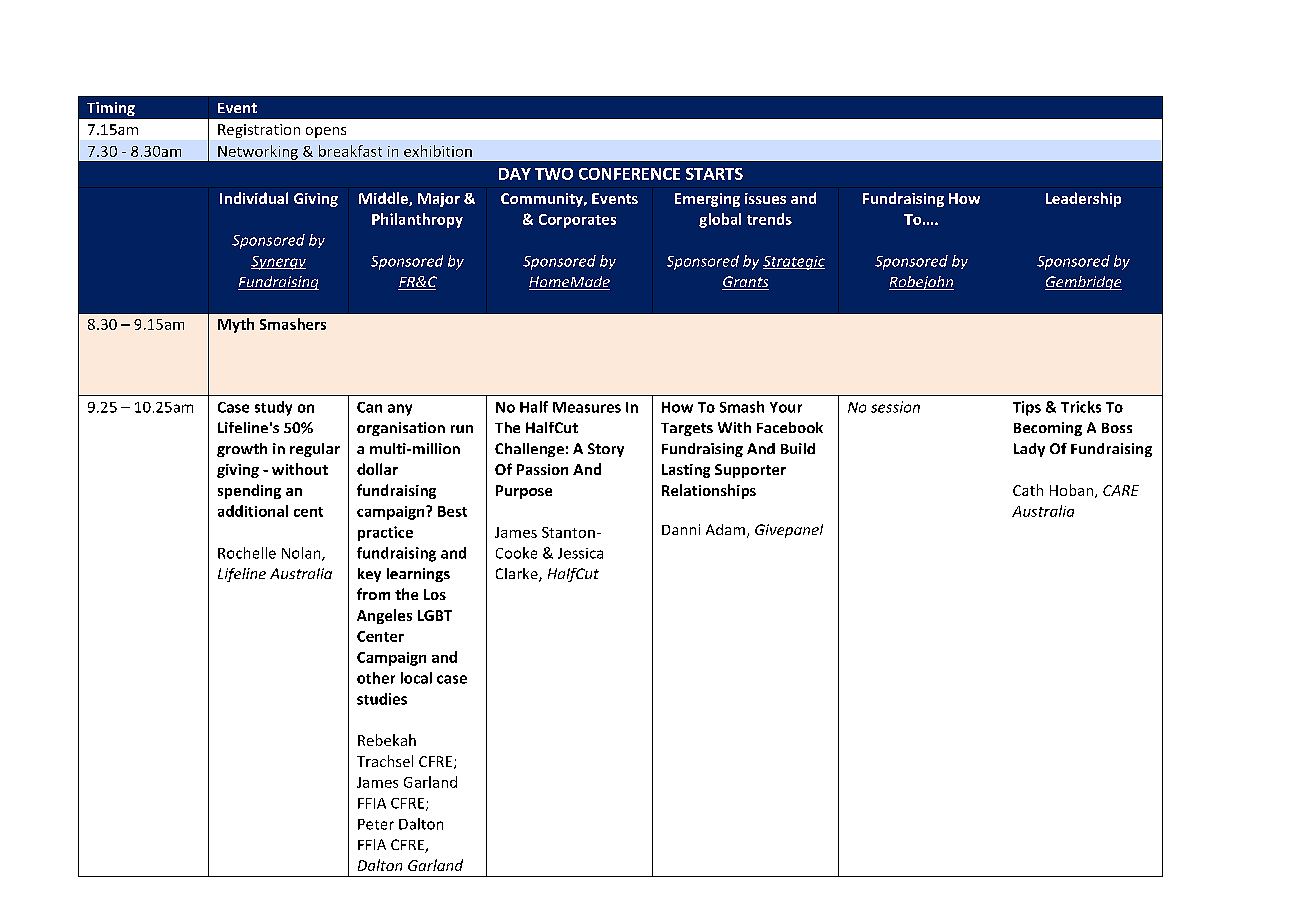  Describe the element at coordinates (714, 174) in the page. I see `STARTS` at that location.
